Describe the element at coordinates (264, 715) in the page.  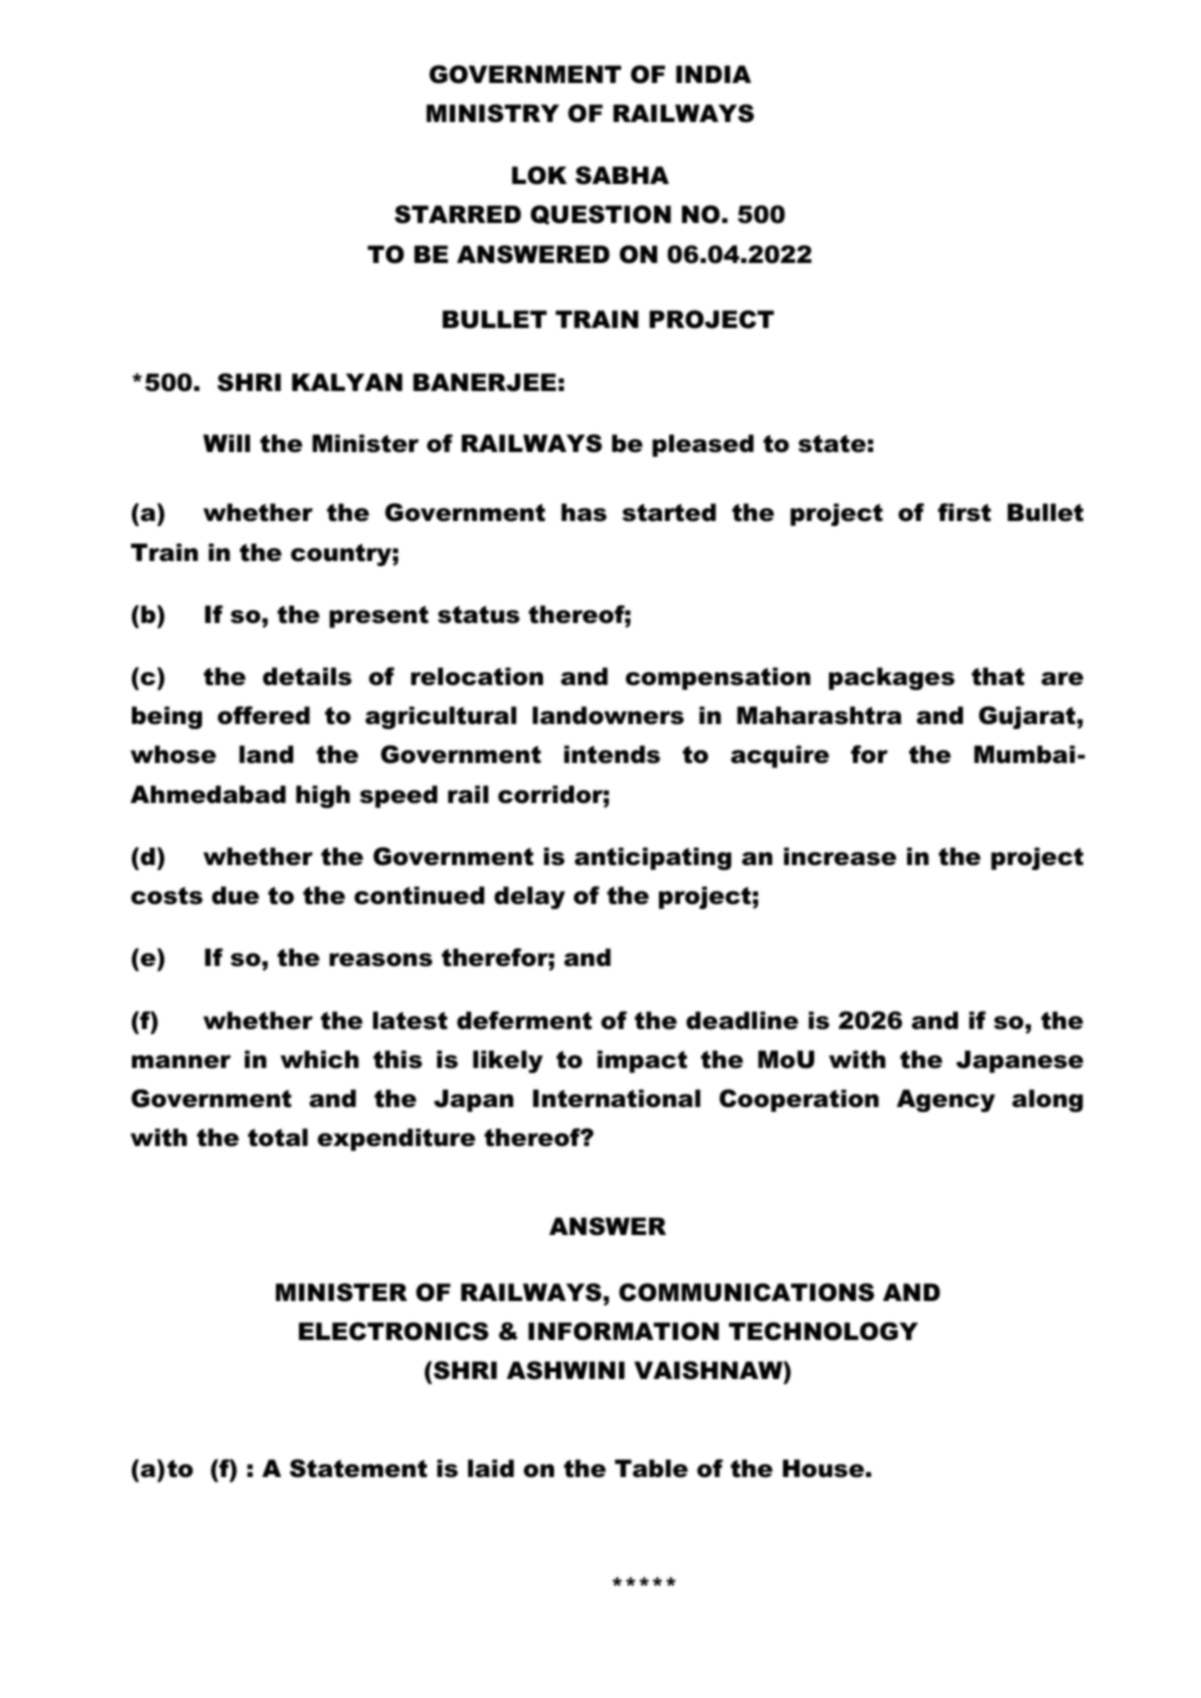
I see `offered` at that location.
